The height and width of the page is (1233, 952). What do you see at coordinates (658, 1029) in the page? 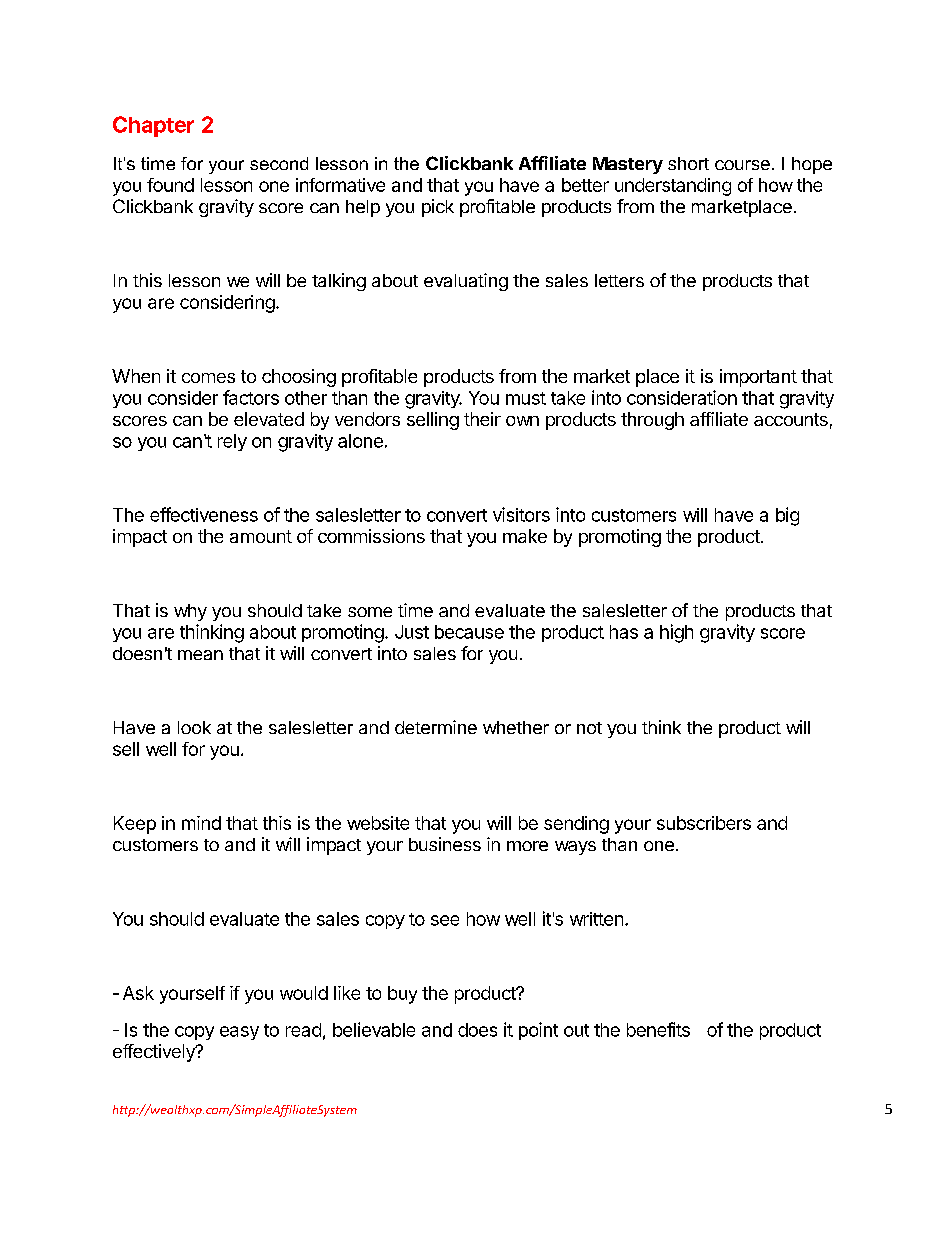
I see `benefits` at bounding box center [658, 1029].
